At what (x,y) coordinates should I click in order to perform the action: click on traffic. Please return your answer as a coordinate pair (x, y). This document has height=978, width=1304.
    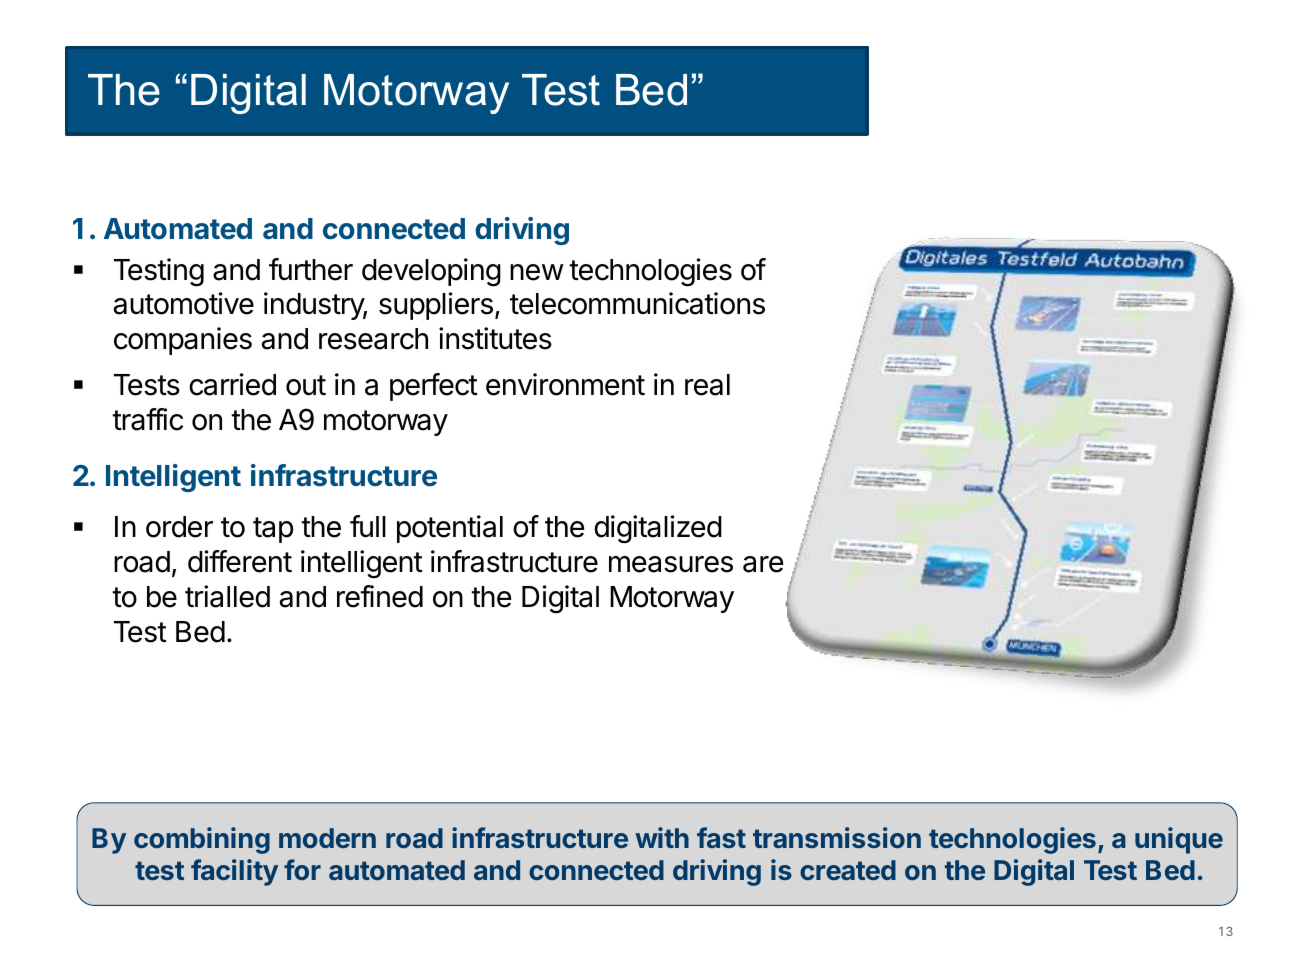
    Looking at the image, I should click on (147, 419).
